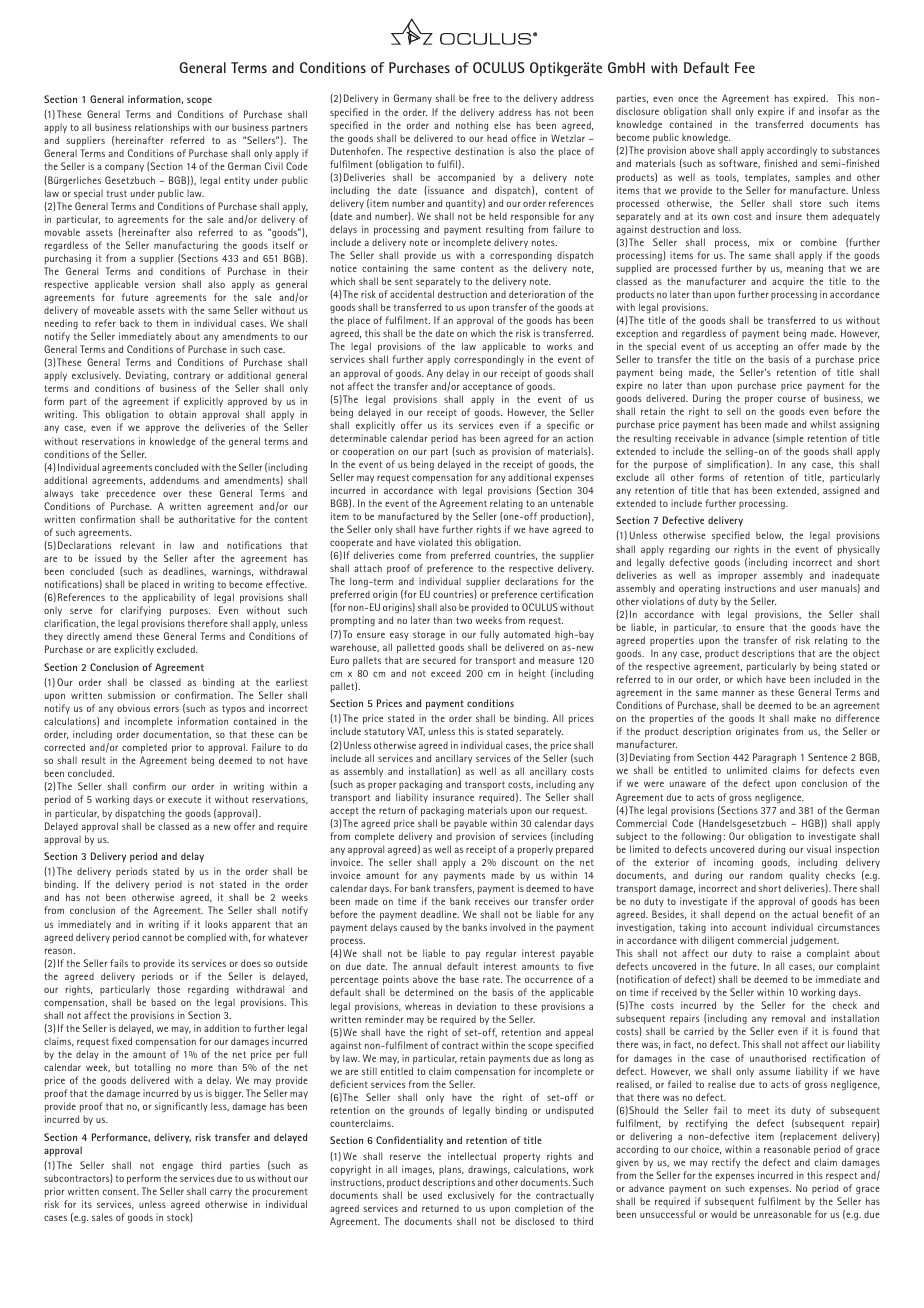 Image resolution: width=924 pixels, height=1308 pixels. What do you see at coordinates (177, 1167) in the page?
I see `engage` at bounding box center [177, 1167].
